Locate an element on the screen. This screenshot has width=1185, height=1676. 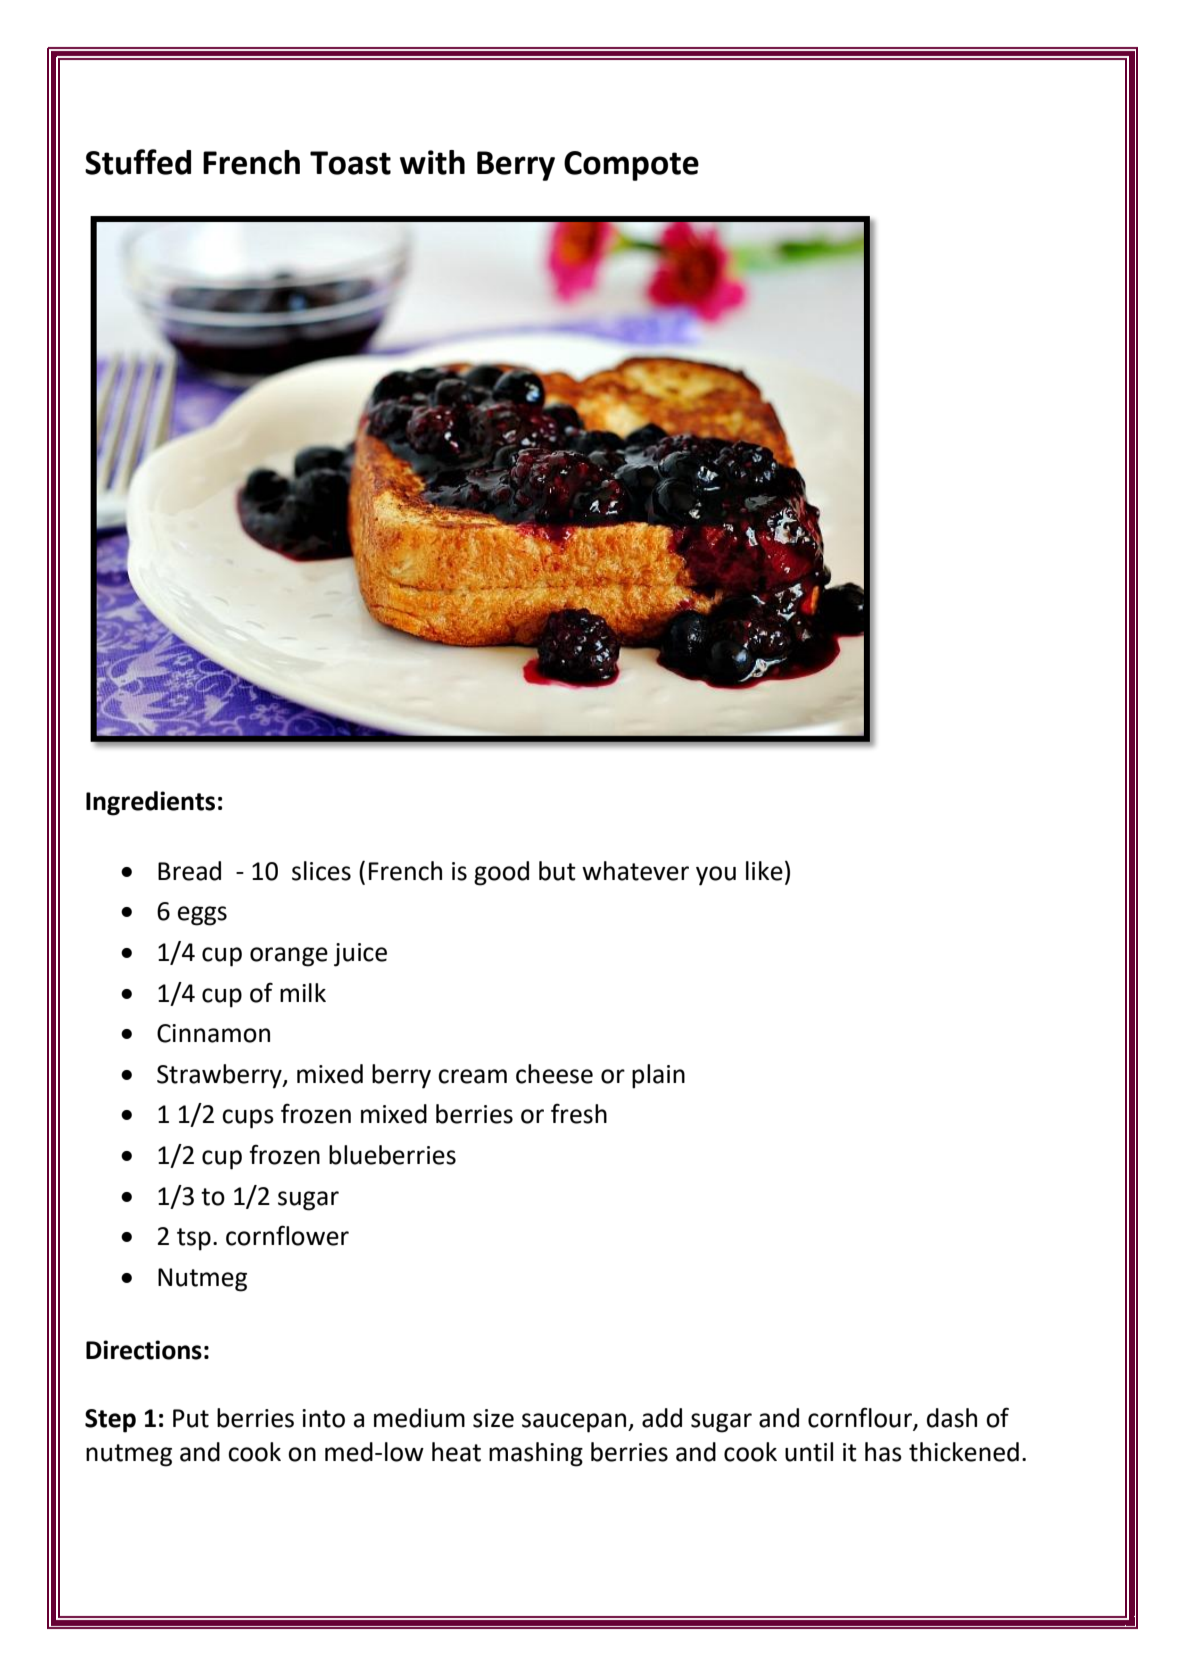
with is located at coordinates (432, 162).
